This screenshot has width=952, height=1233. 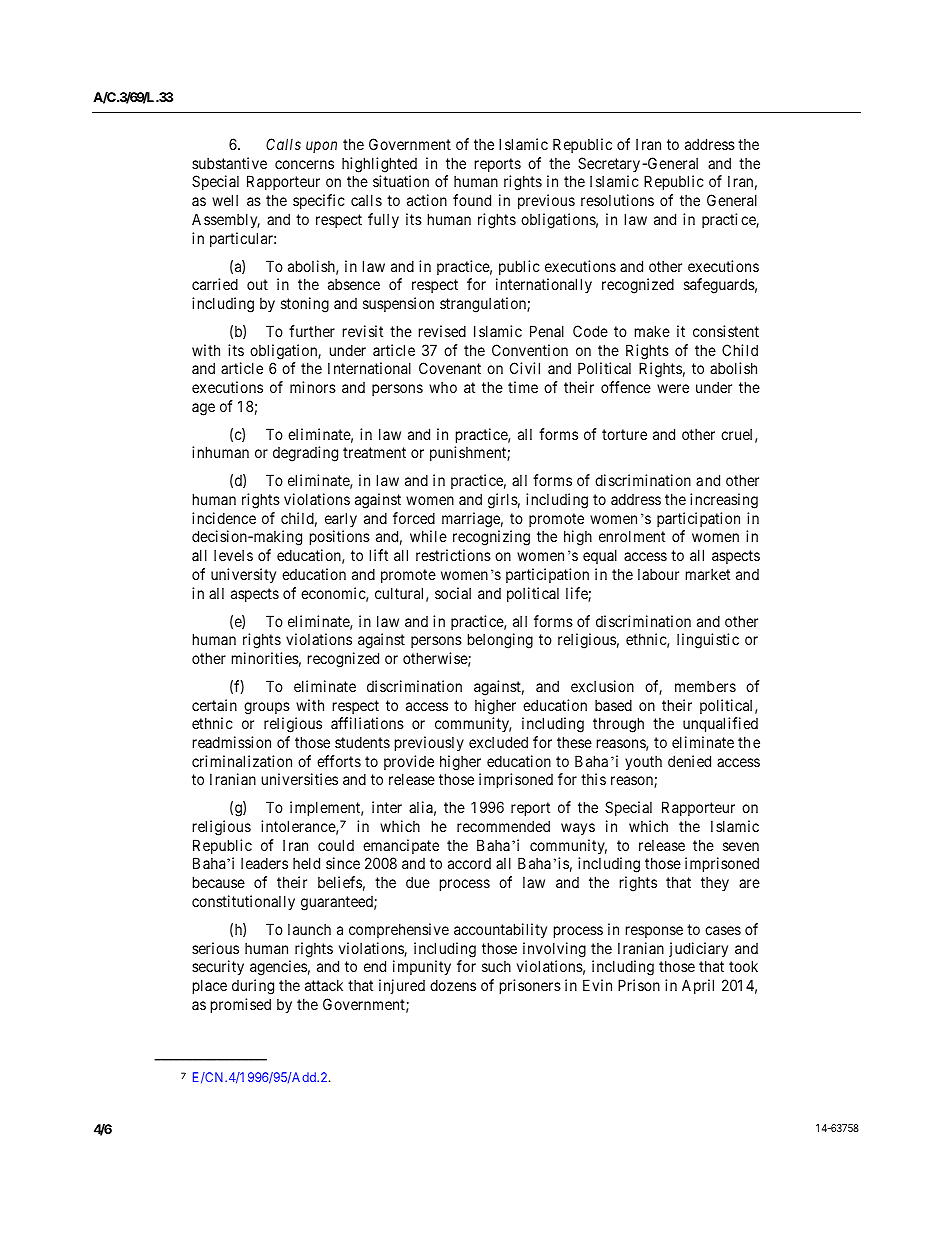 I want to click on university, so click(x=243, y=575).
